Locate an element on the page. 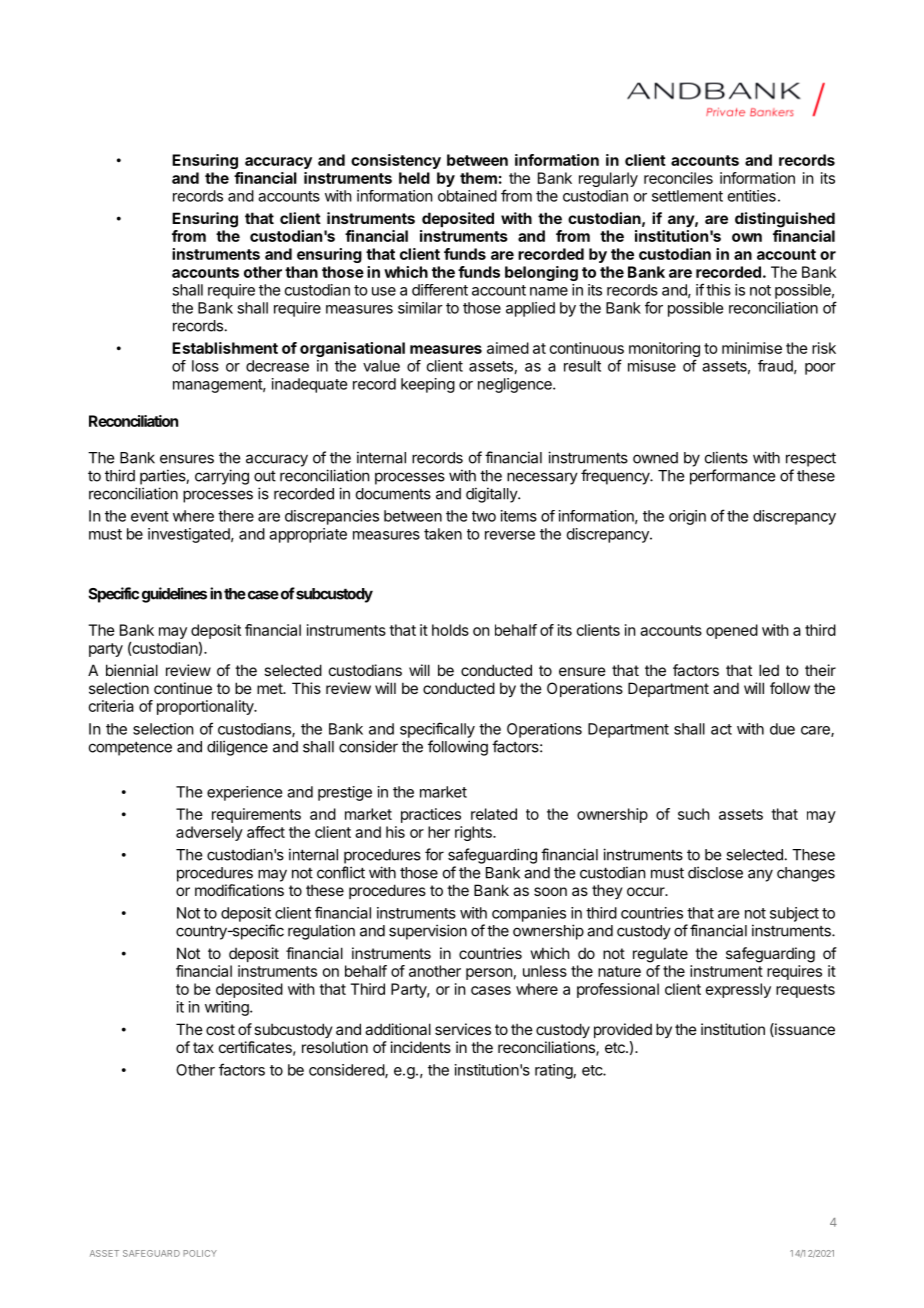 This image has width=924, height=1308. entities is located at coordinates (752, 196).
